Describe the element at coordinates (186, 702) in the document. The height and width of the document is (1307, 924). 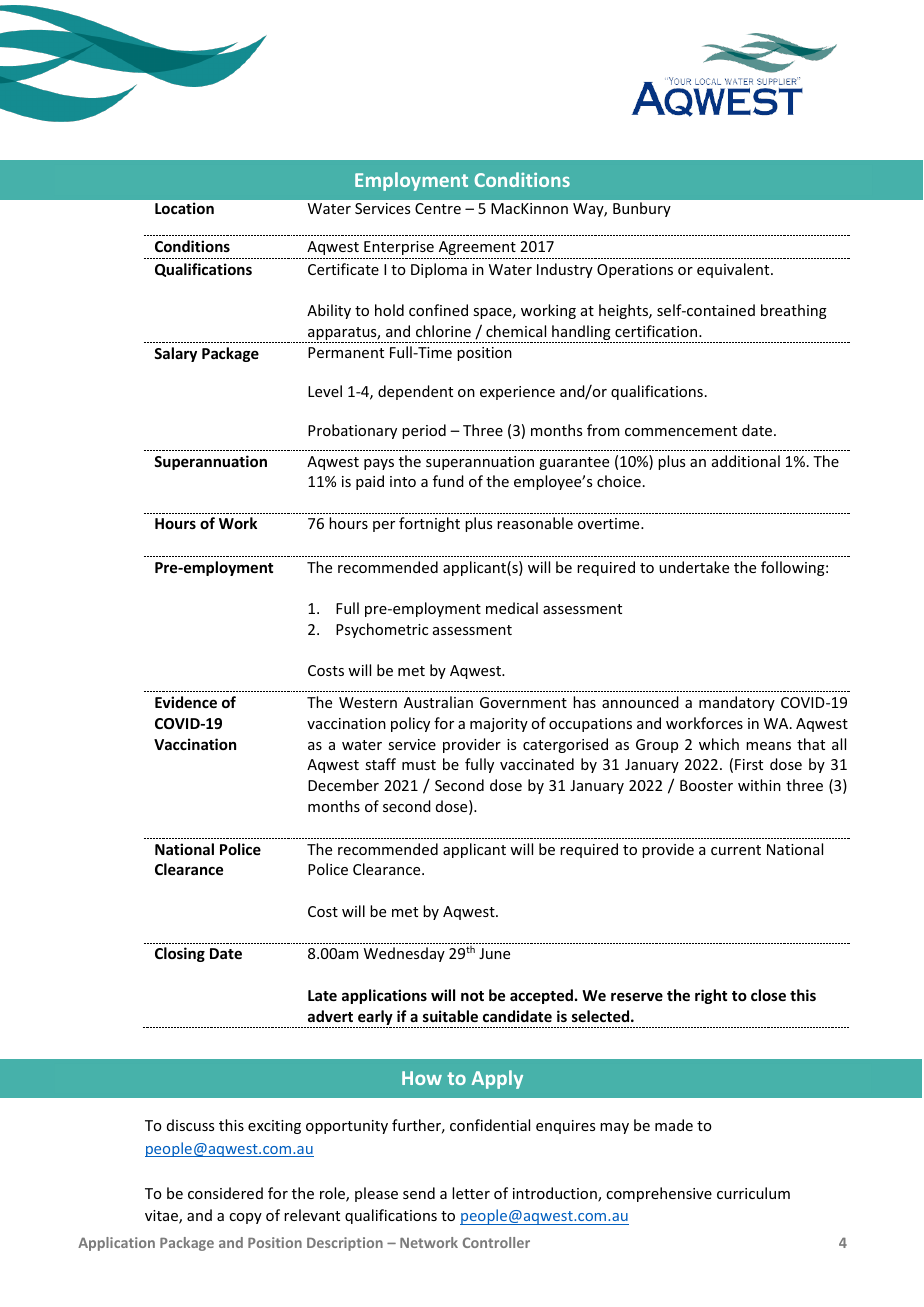
I see `Evidence` at that location.
